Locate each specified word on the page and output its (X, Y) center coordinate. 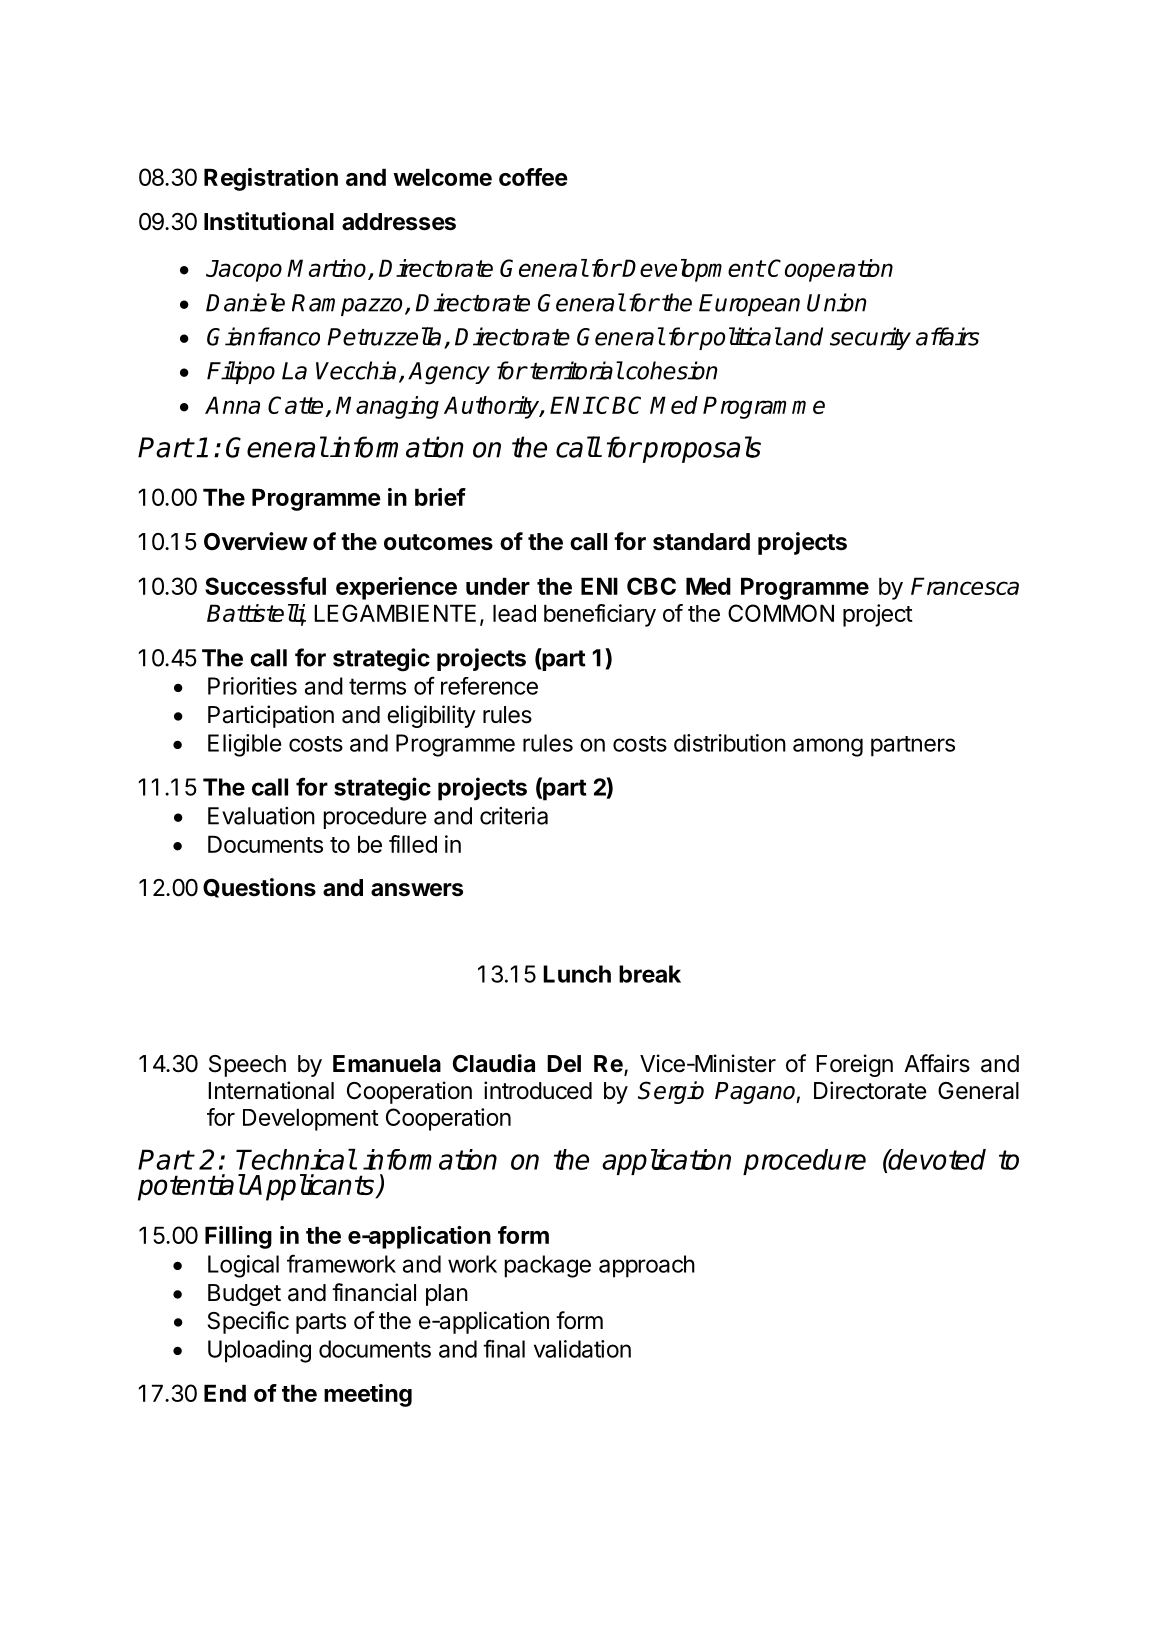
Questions (259, 888)
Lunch (577, 974)
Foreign (854, 1065)
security (870, 338)
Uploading (259, 1351)
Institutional (269, 221)
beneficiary (600, 615)
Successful (265, 586)
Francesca (965, 586)
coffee (533, 177)
